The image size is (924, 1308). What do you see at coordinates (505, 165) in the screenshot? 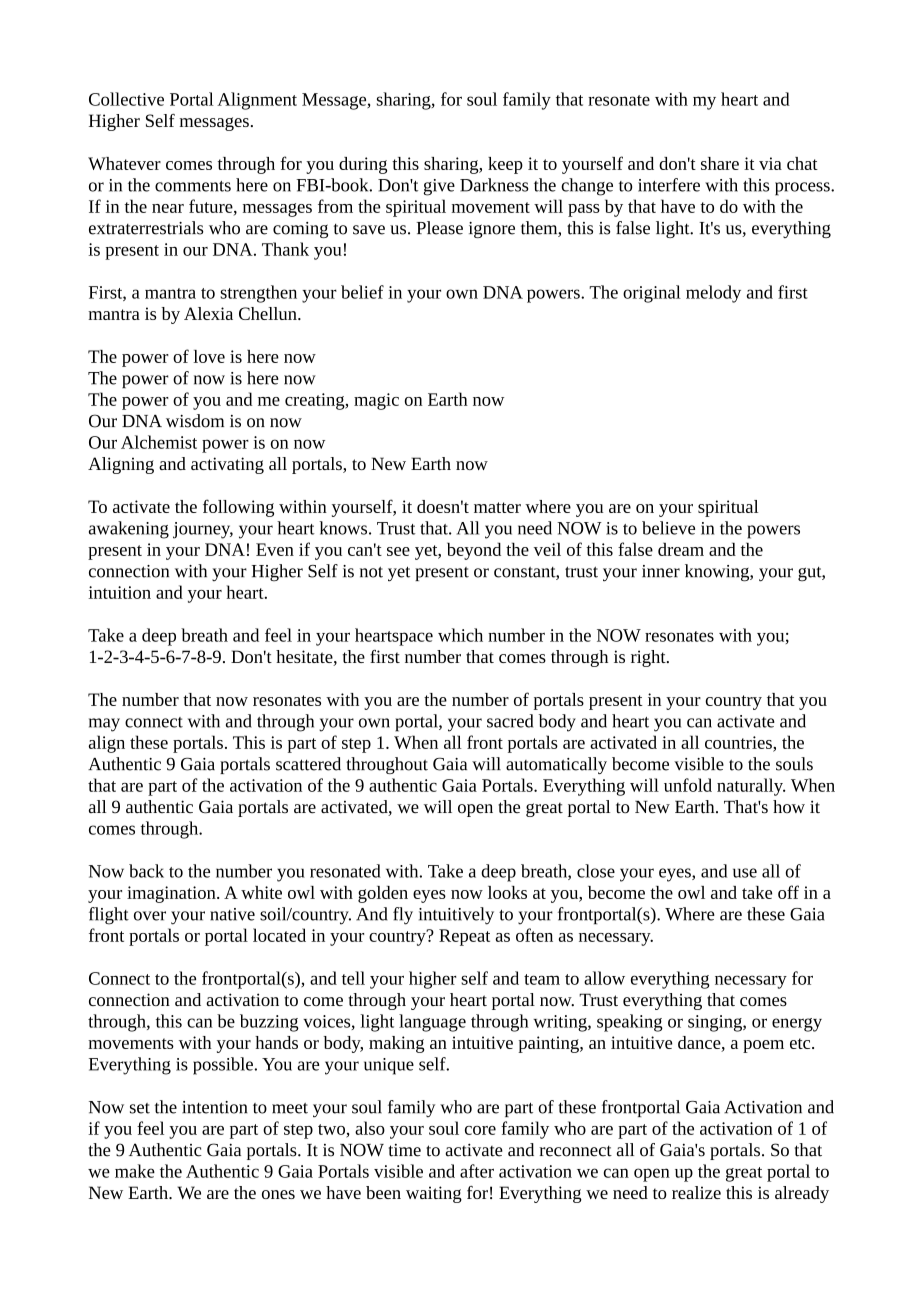
I see `keep` at bounding box center [505, 165].
